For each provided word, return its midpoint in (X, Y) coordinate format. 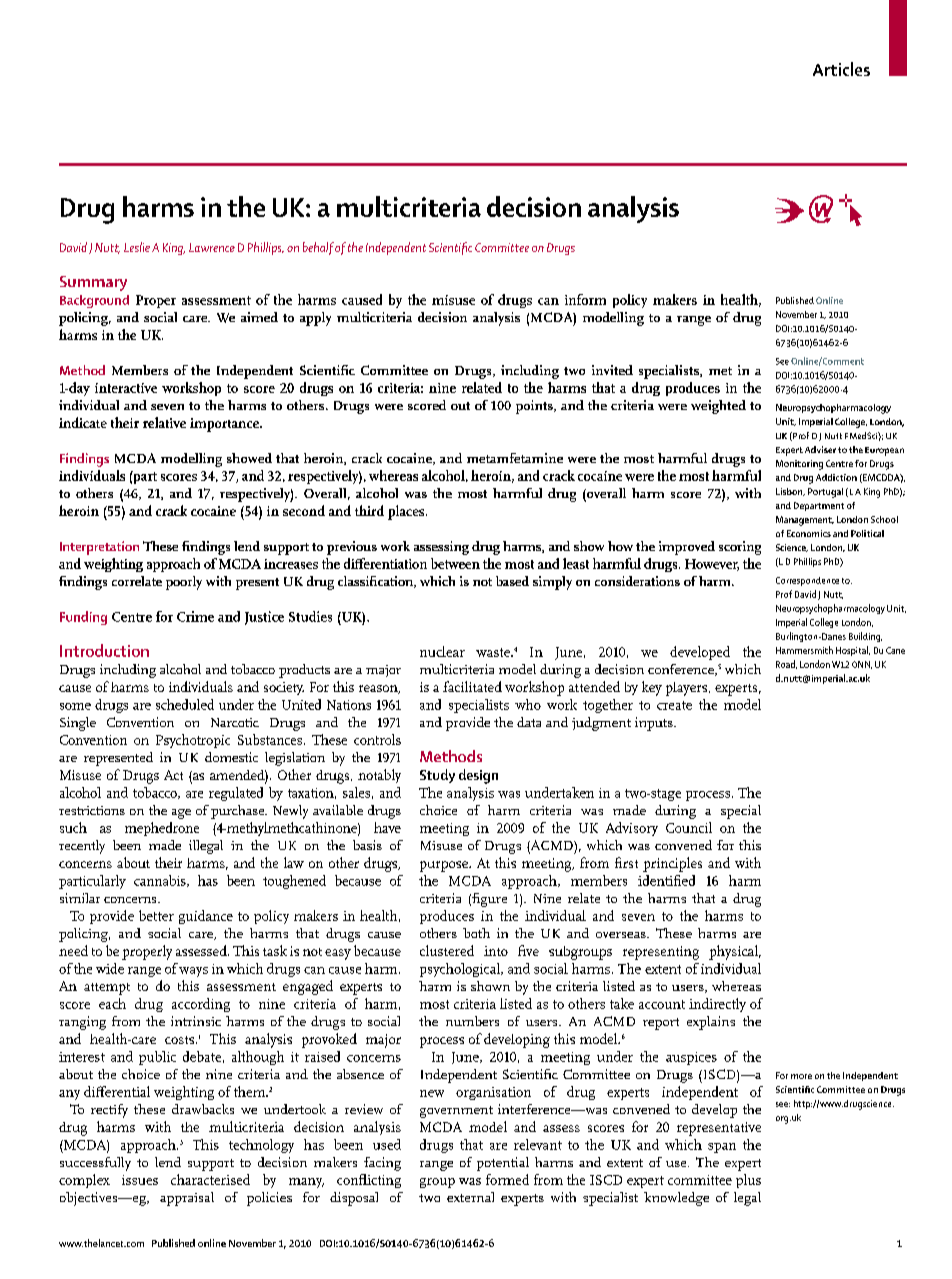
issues (140, 1180)
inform (585, 299)
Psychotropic (193, 741)
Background (94, 301)
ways (193, 972)
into (496, 951)
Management (805, 521)
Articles (841, 69)
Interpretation (99, 548)
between (455, 563)
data (529, 722)
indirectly (717, 1005)
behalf (318, 248)
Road (786, 664)
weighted (718, 407)
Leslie (137, 247)
